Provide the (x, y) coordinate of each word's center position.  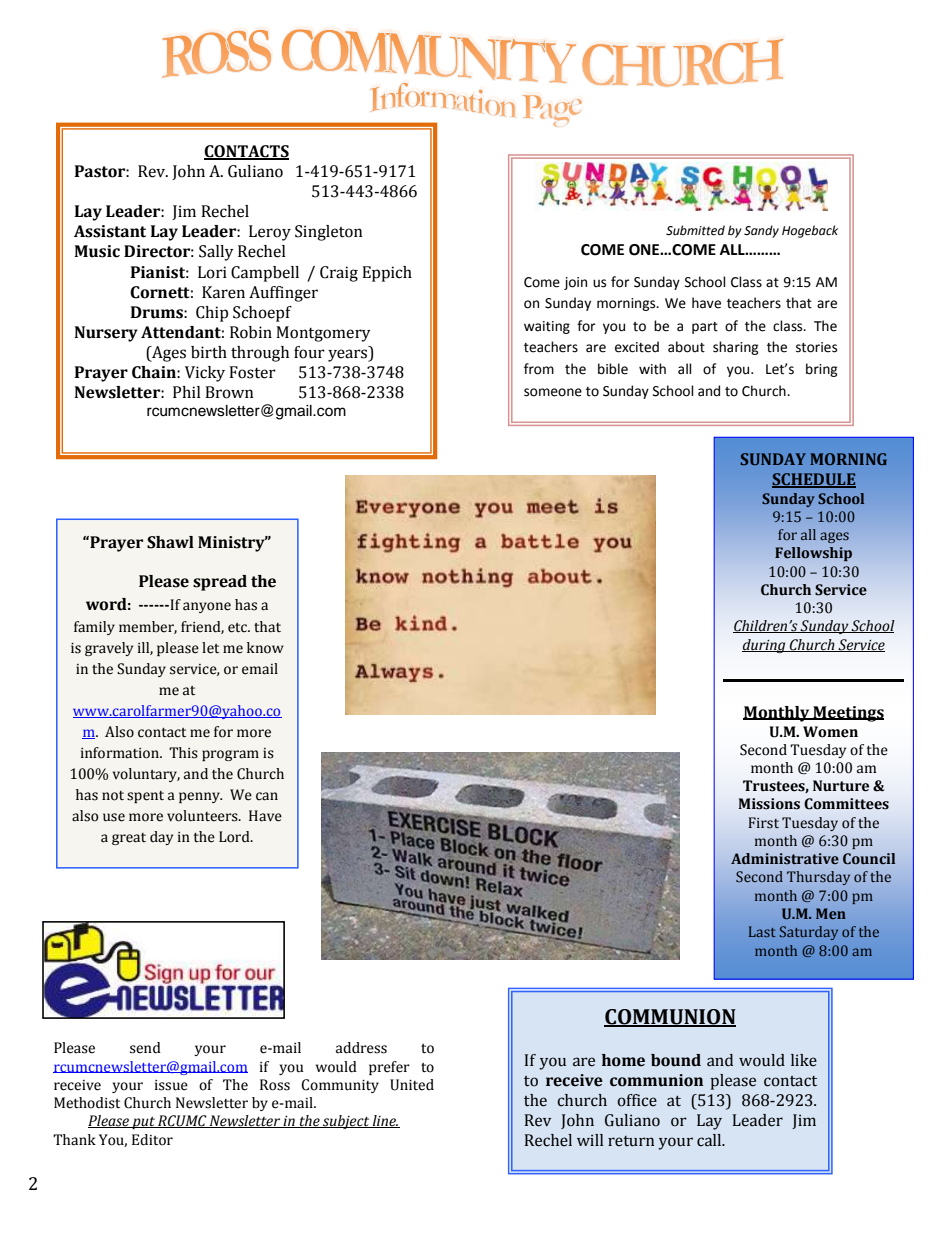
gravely (109, 649)
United (412, 1085)
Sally (216, 253)
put (143, 1123)
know (265, 648)
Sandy (761, 231)
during (765, 646)
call (710, 1140)
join (575, 283)
